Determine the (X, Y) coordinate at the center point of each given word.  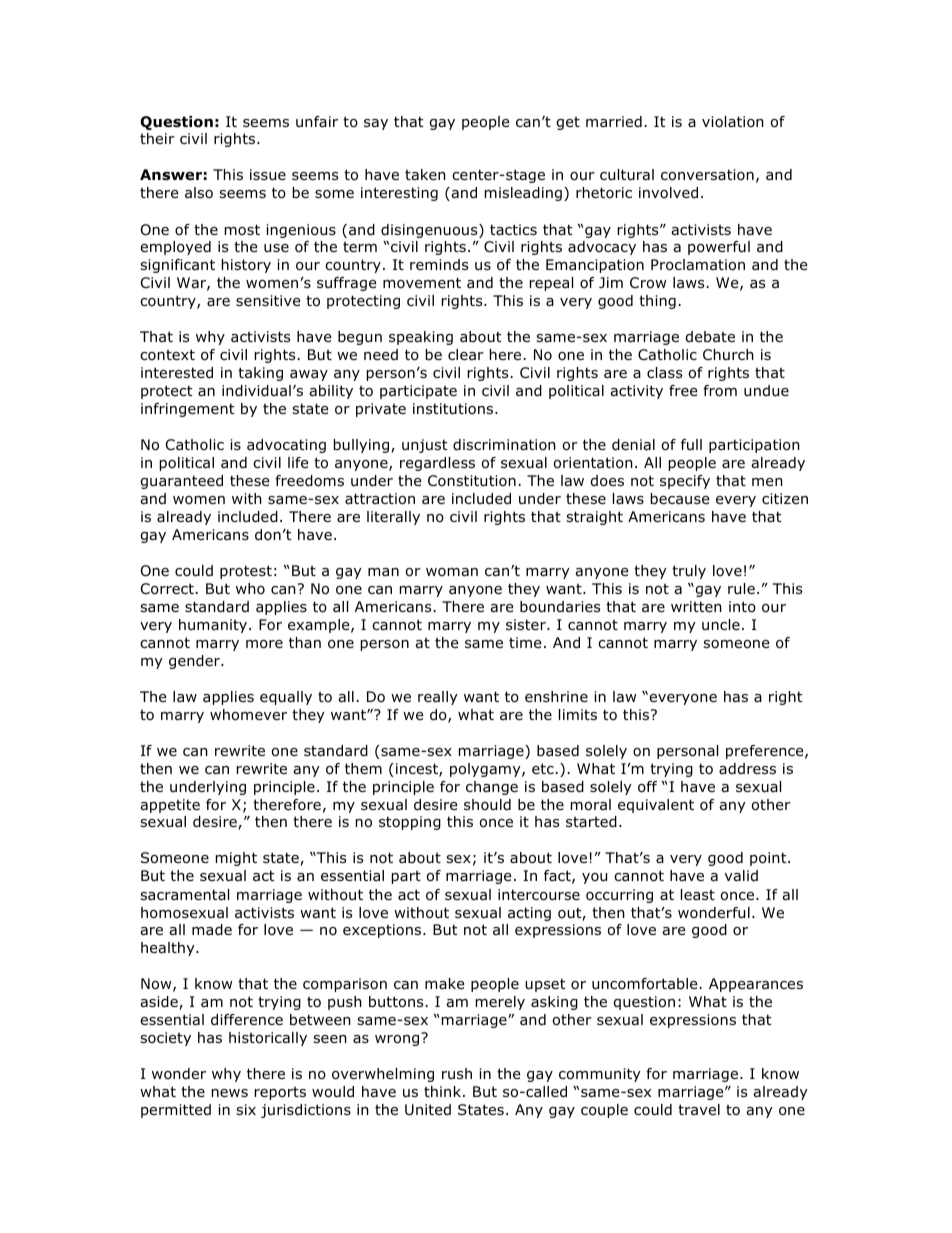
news (230, 1093)
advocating (286, 446)
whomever (248, 715)
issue (268, 175)
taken (425, 175)
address (747, 769)
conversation (707, 175)
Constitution (472, 481)
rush (457, 1073)
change (492, 788)
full (691, 445)
